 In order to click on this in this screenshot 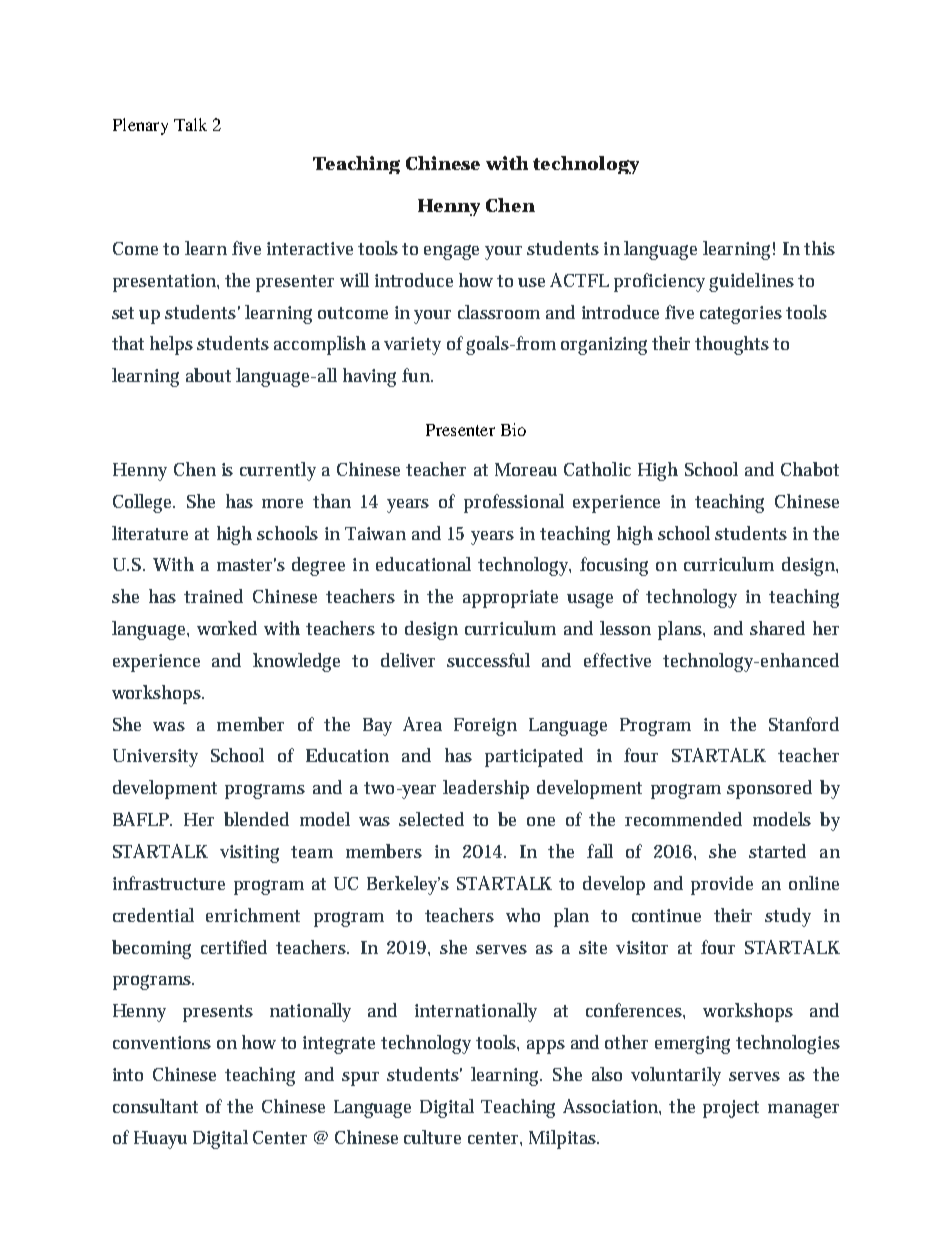, I will do `click(819, 248)`.
